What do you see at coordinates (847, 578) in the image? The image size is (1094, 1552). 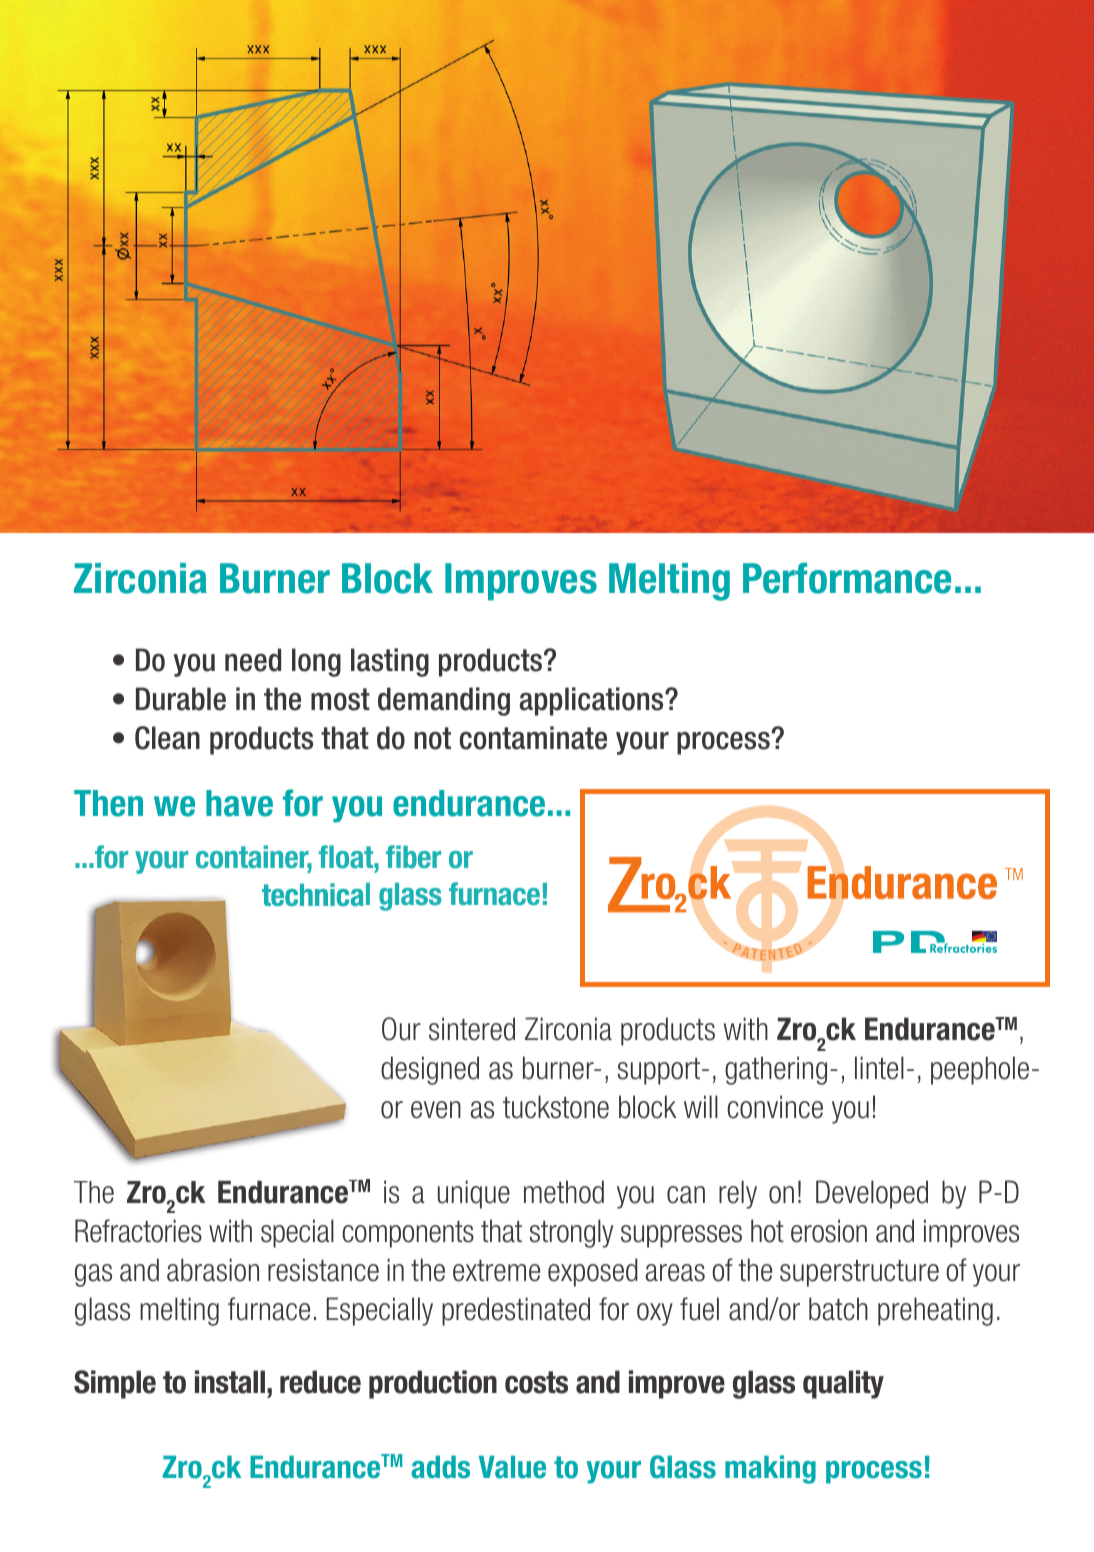 I see `Performance` at bounding box center [847, 578].
